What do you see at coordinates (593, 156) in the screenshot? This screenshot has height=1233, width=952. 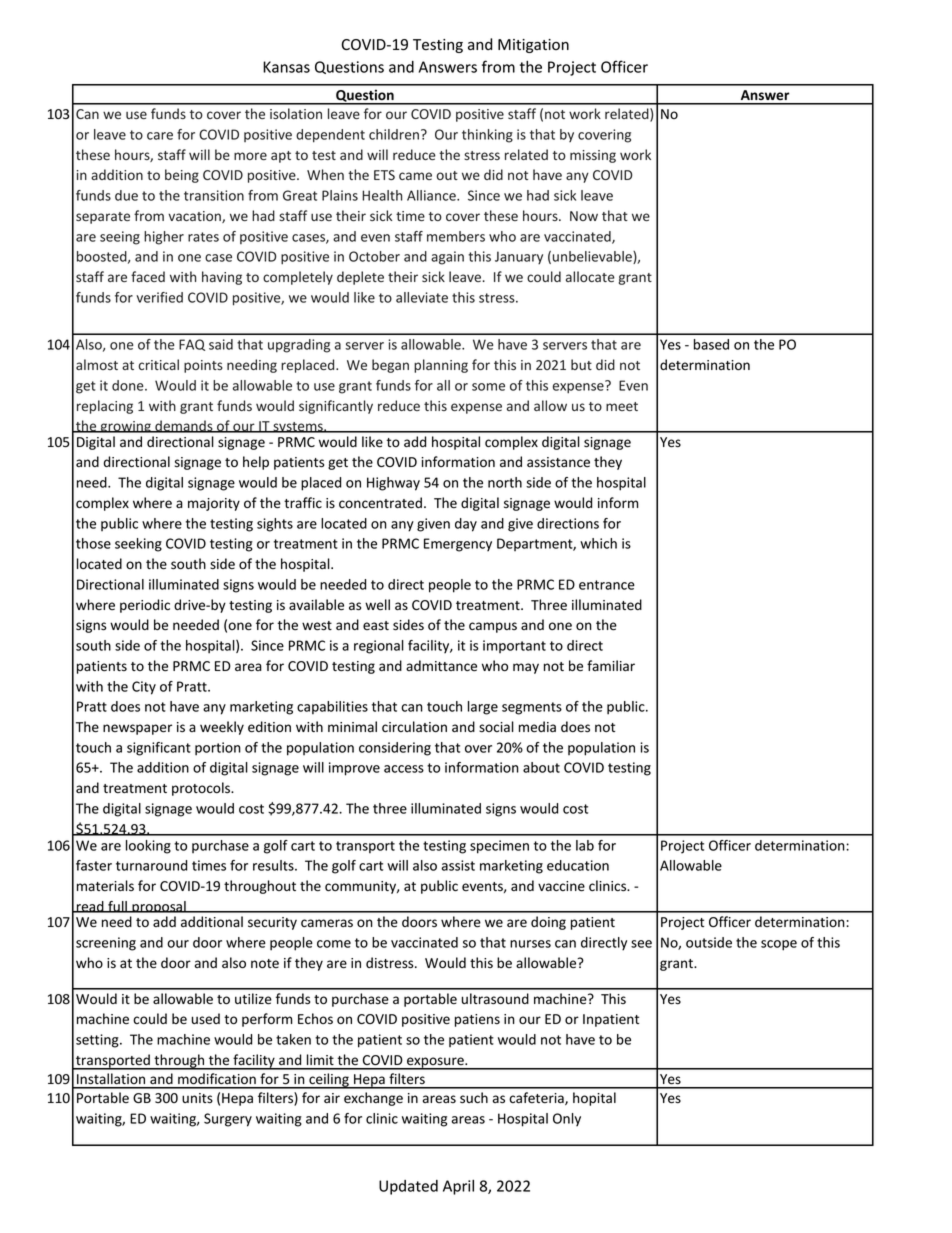 I see `missing` at bounding box center [593, 156].
